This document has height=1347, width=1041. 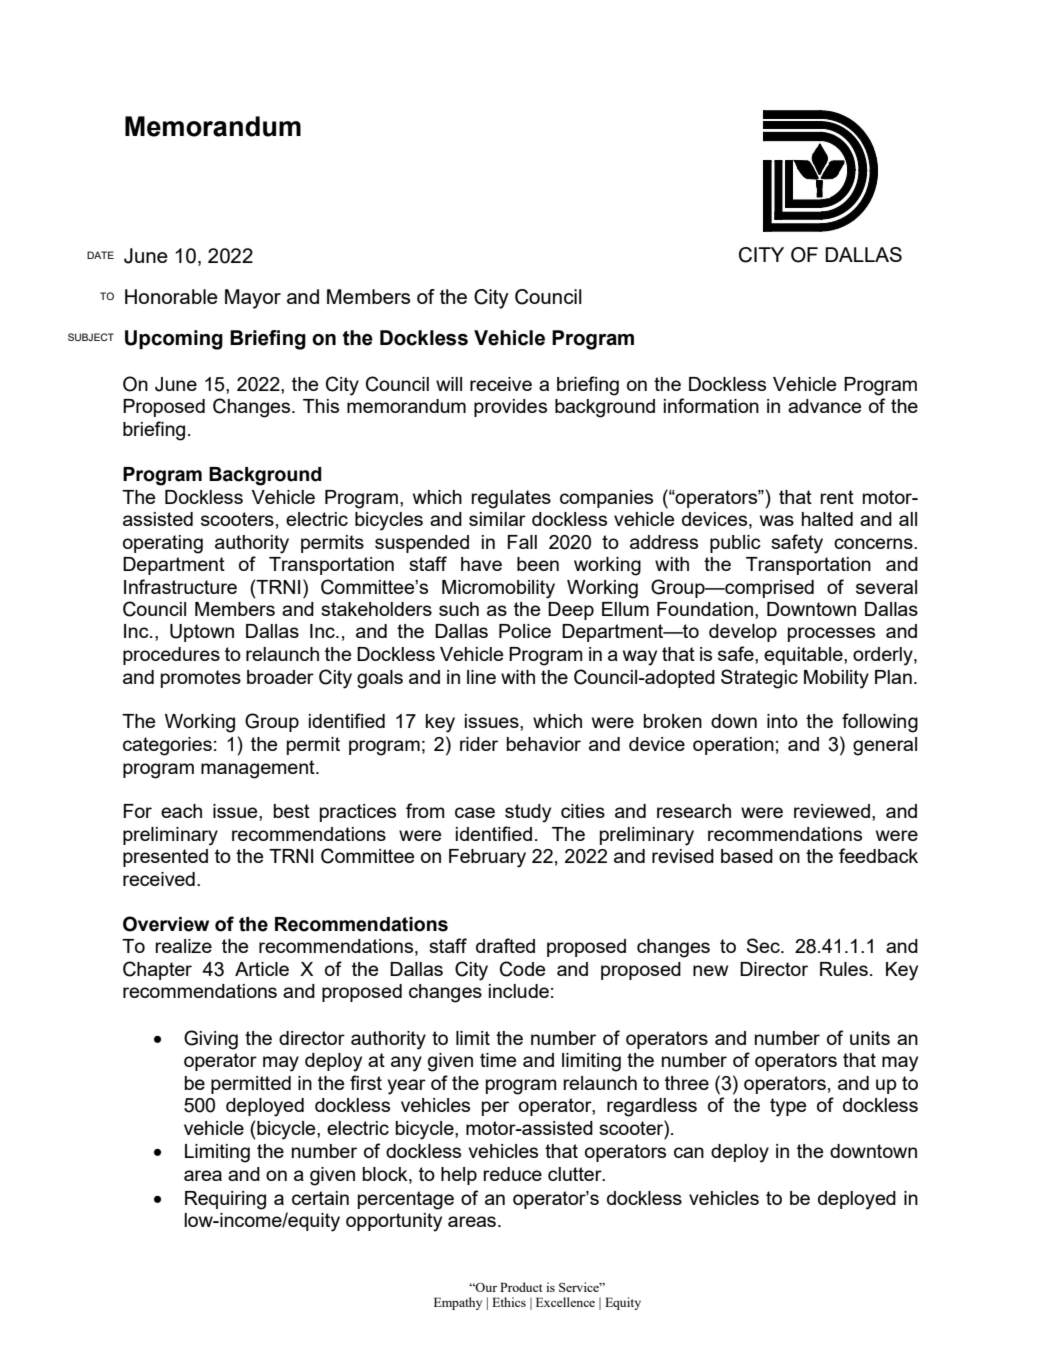 I want to click on realize, so click(x=183, y=946).
